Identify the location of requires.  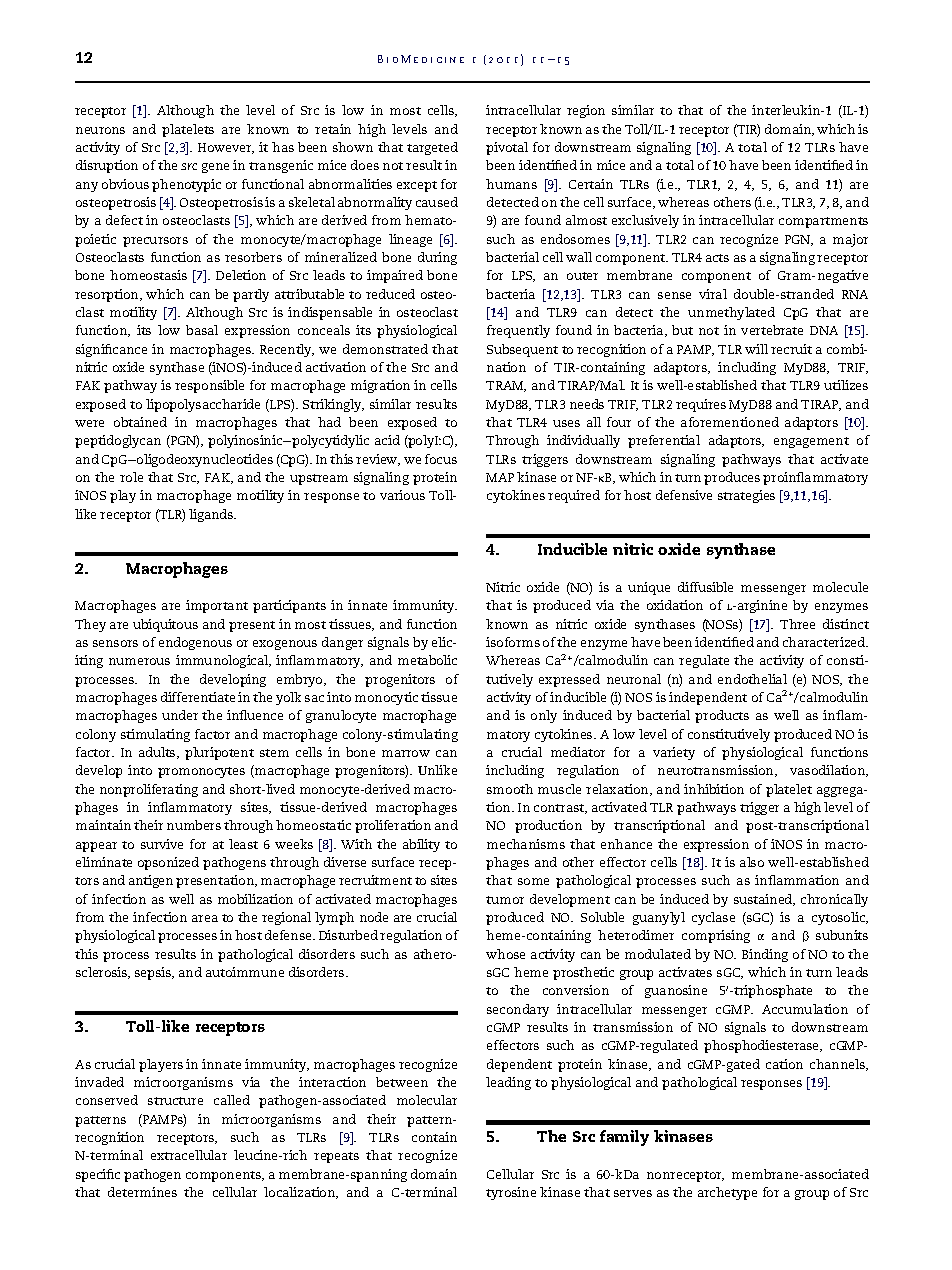
(701, 405).
